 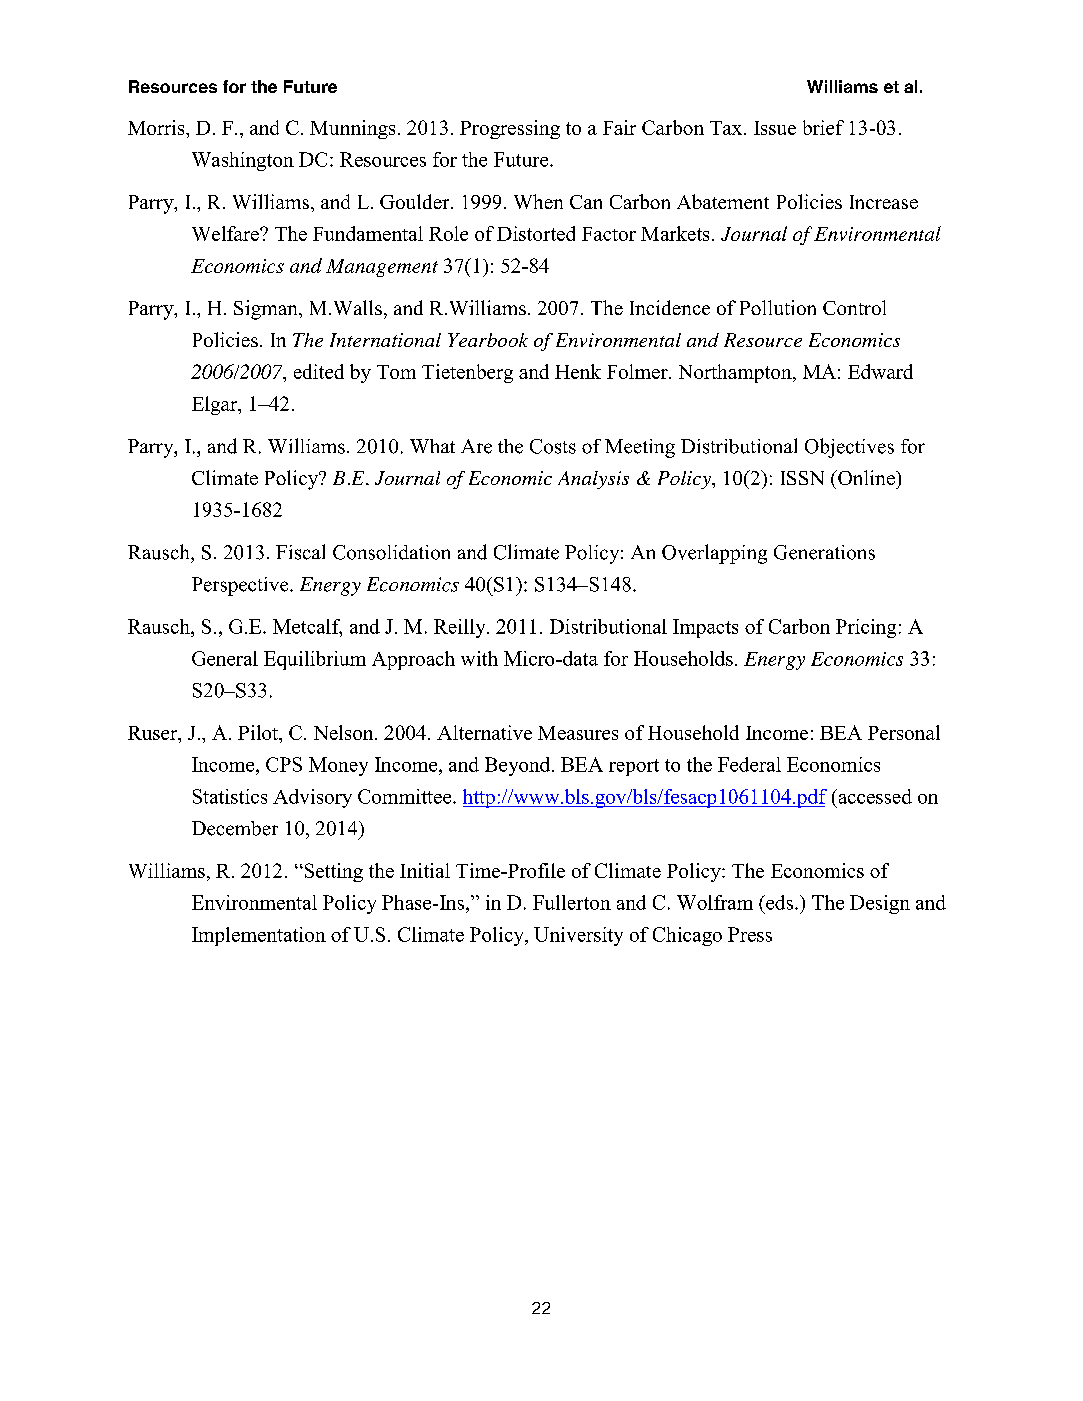 What do you see at coordinates (225, 658) in the screenshot?
I see `General` at bounding box center [225, 658].
